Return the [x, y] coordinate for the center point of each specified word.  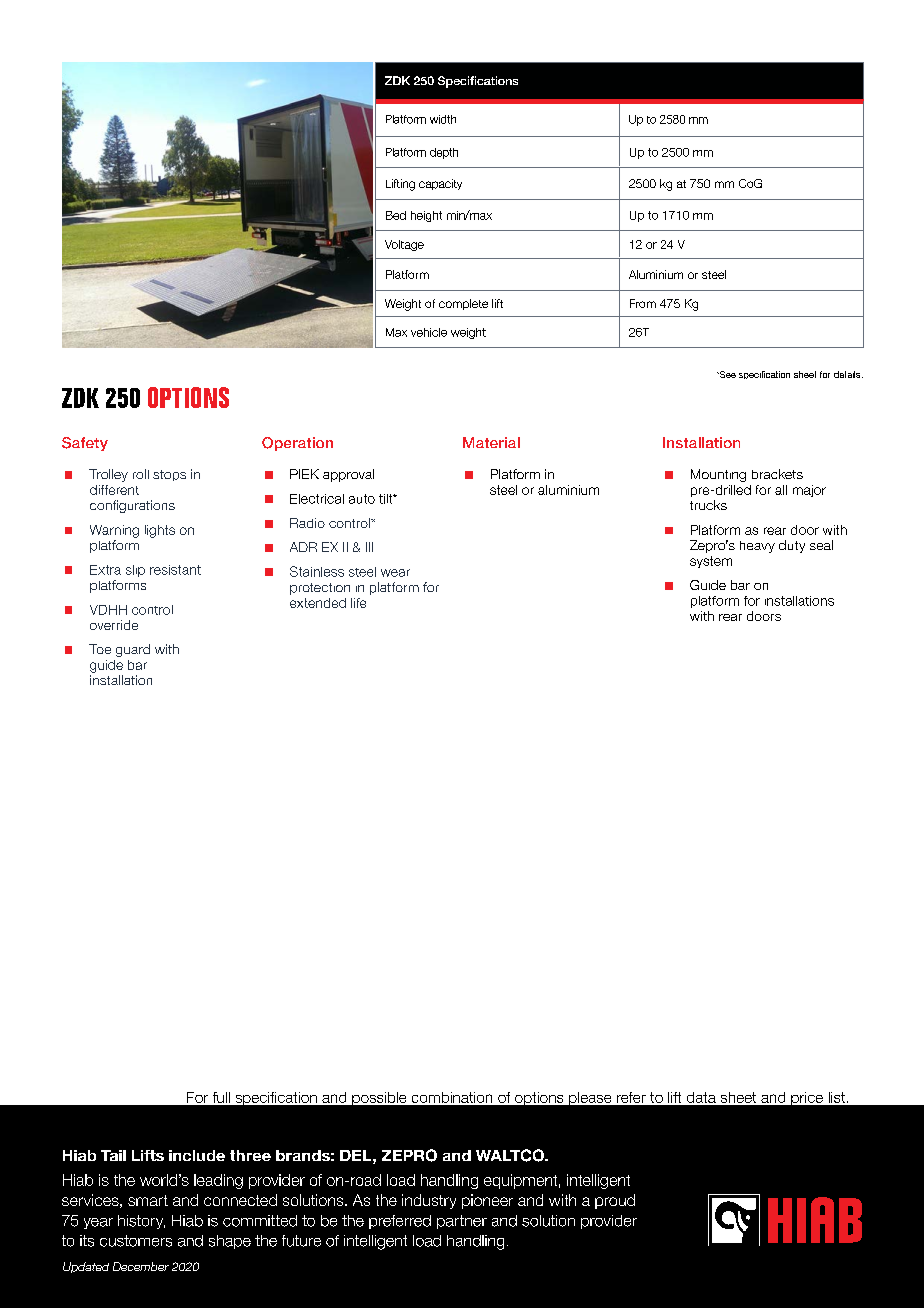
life [358, 603]
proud [615, 1201]
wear [395, 573]
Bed [396, 215]
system [711, 562]
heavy [757, 547]
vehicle [429, 332]
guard [133, 650]
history [141, 1222]
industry [429, 1201]
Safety [85, 444]
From [643, 303]
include [197, 1155]
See [726, 374]
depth [444, 153]
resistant [175, 570]
